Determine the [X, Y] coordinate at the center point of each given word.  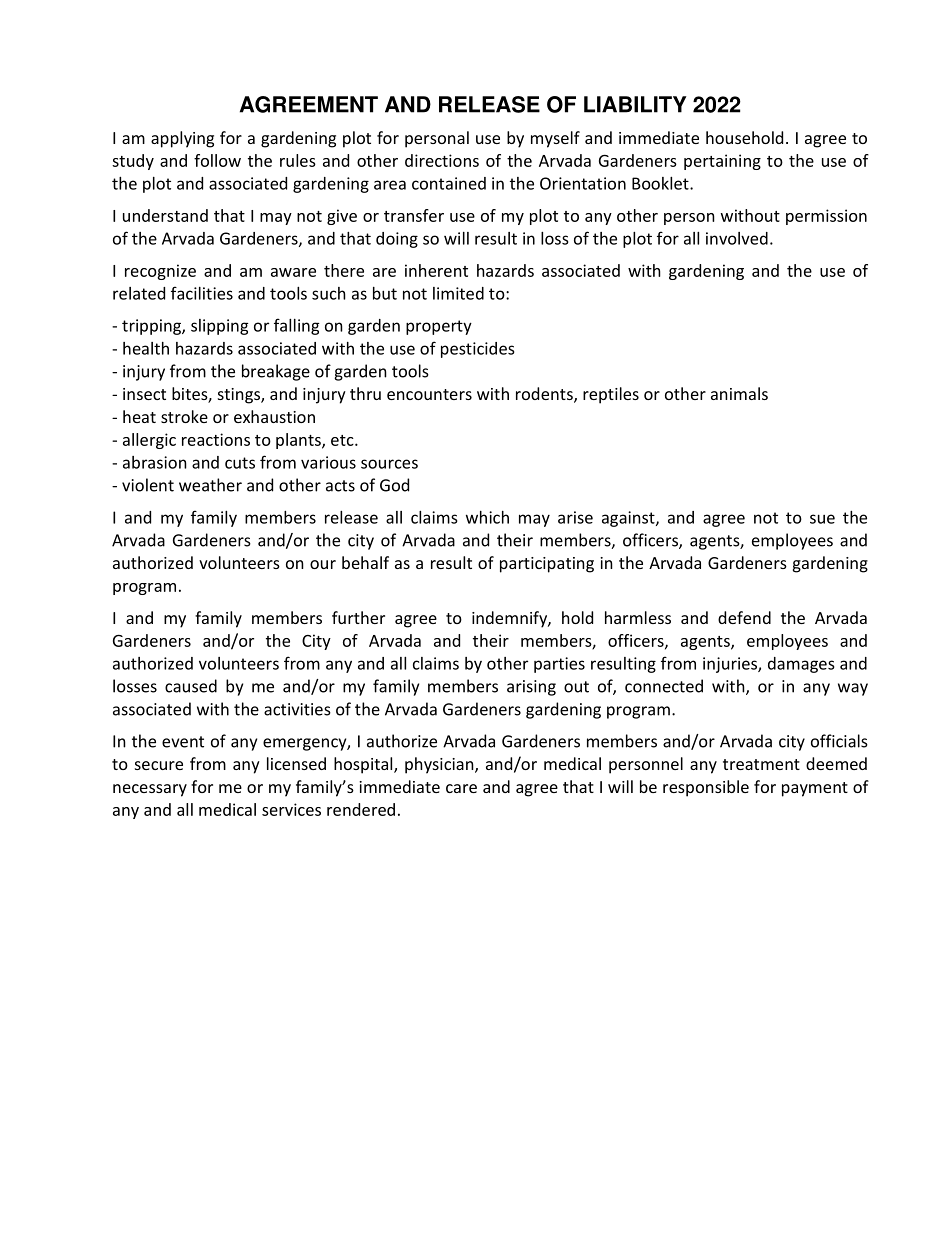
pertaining [722, 162]
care [461, 788]
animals [739, 393]
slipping [220, 327]
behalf [365, 562]
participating [547, 565]
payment [815, 789]
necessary [150, 790]
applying [182, 139]
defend [744, 617]
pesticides [478, 350]
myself [555, 139]
